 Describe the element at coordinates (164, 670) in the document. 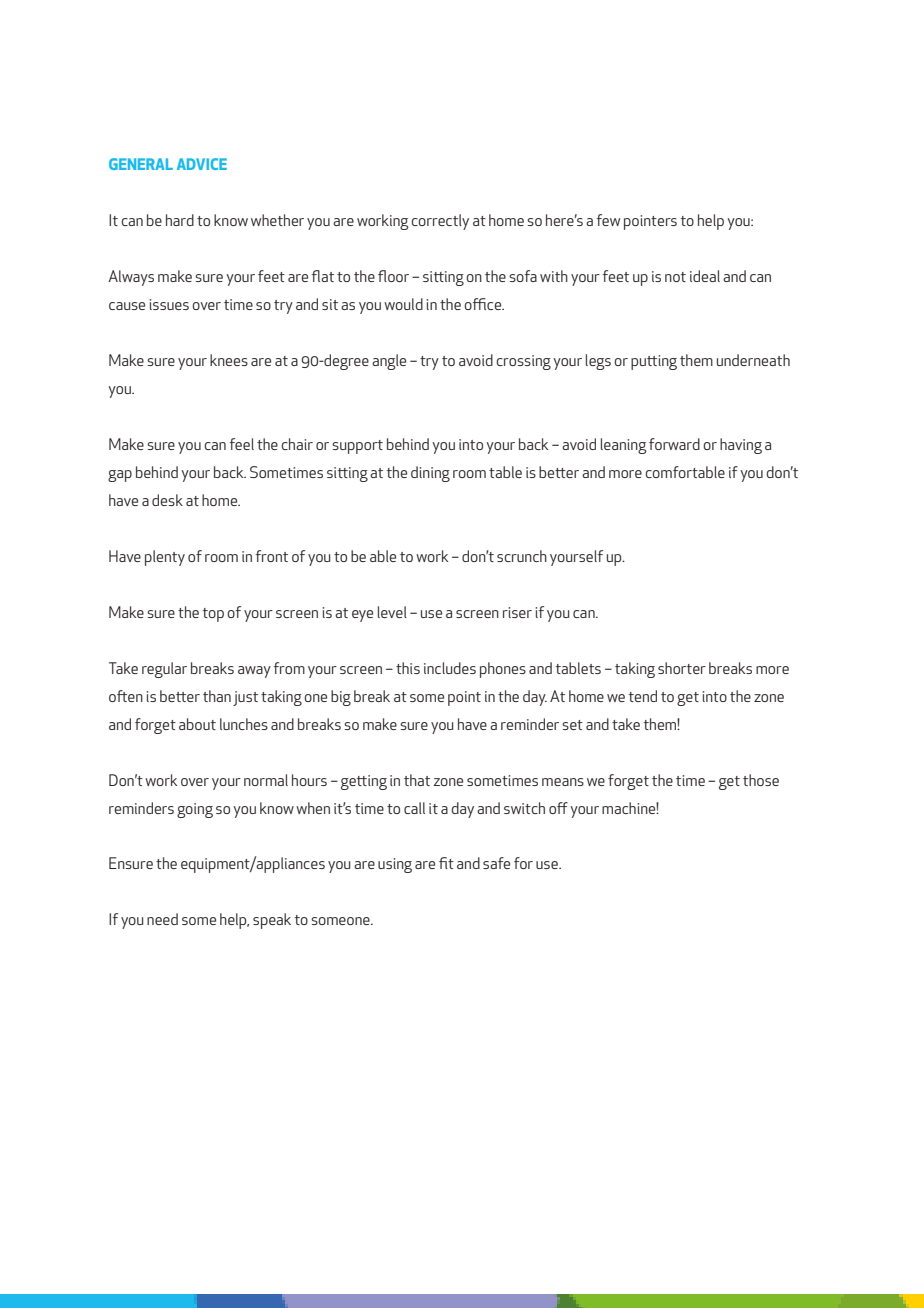

I see `regular` at that location.
